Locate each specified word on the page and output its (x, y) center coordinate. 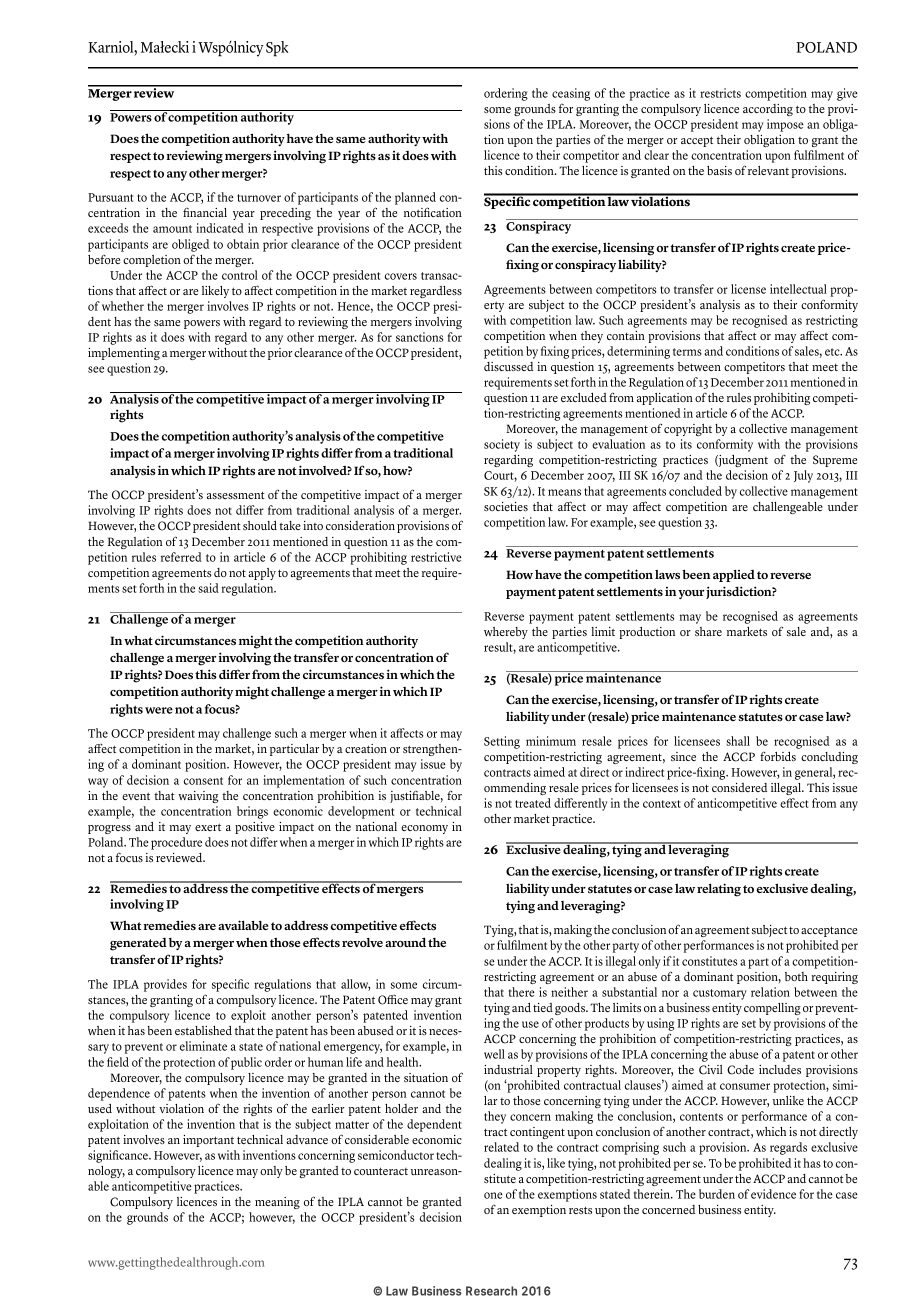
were (159, 710)
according (768, 110)
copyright (688, 430)
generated (138, 944)
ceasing (571, 94)
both (796, 976)
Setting (502, 742)
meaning (277, 1203)
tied (543, 1007)
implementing (124, 354)
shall (738, 741)
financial (205, 212)
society (502, 445)
